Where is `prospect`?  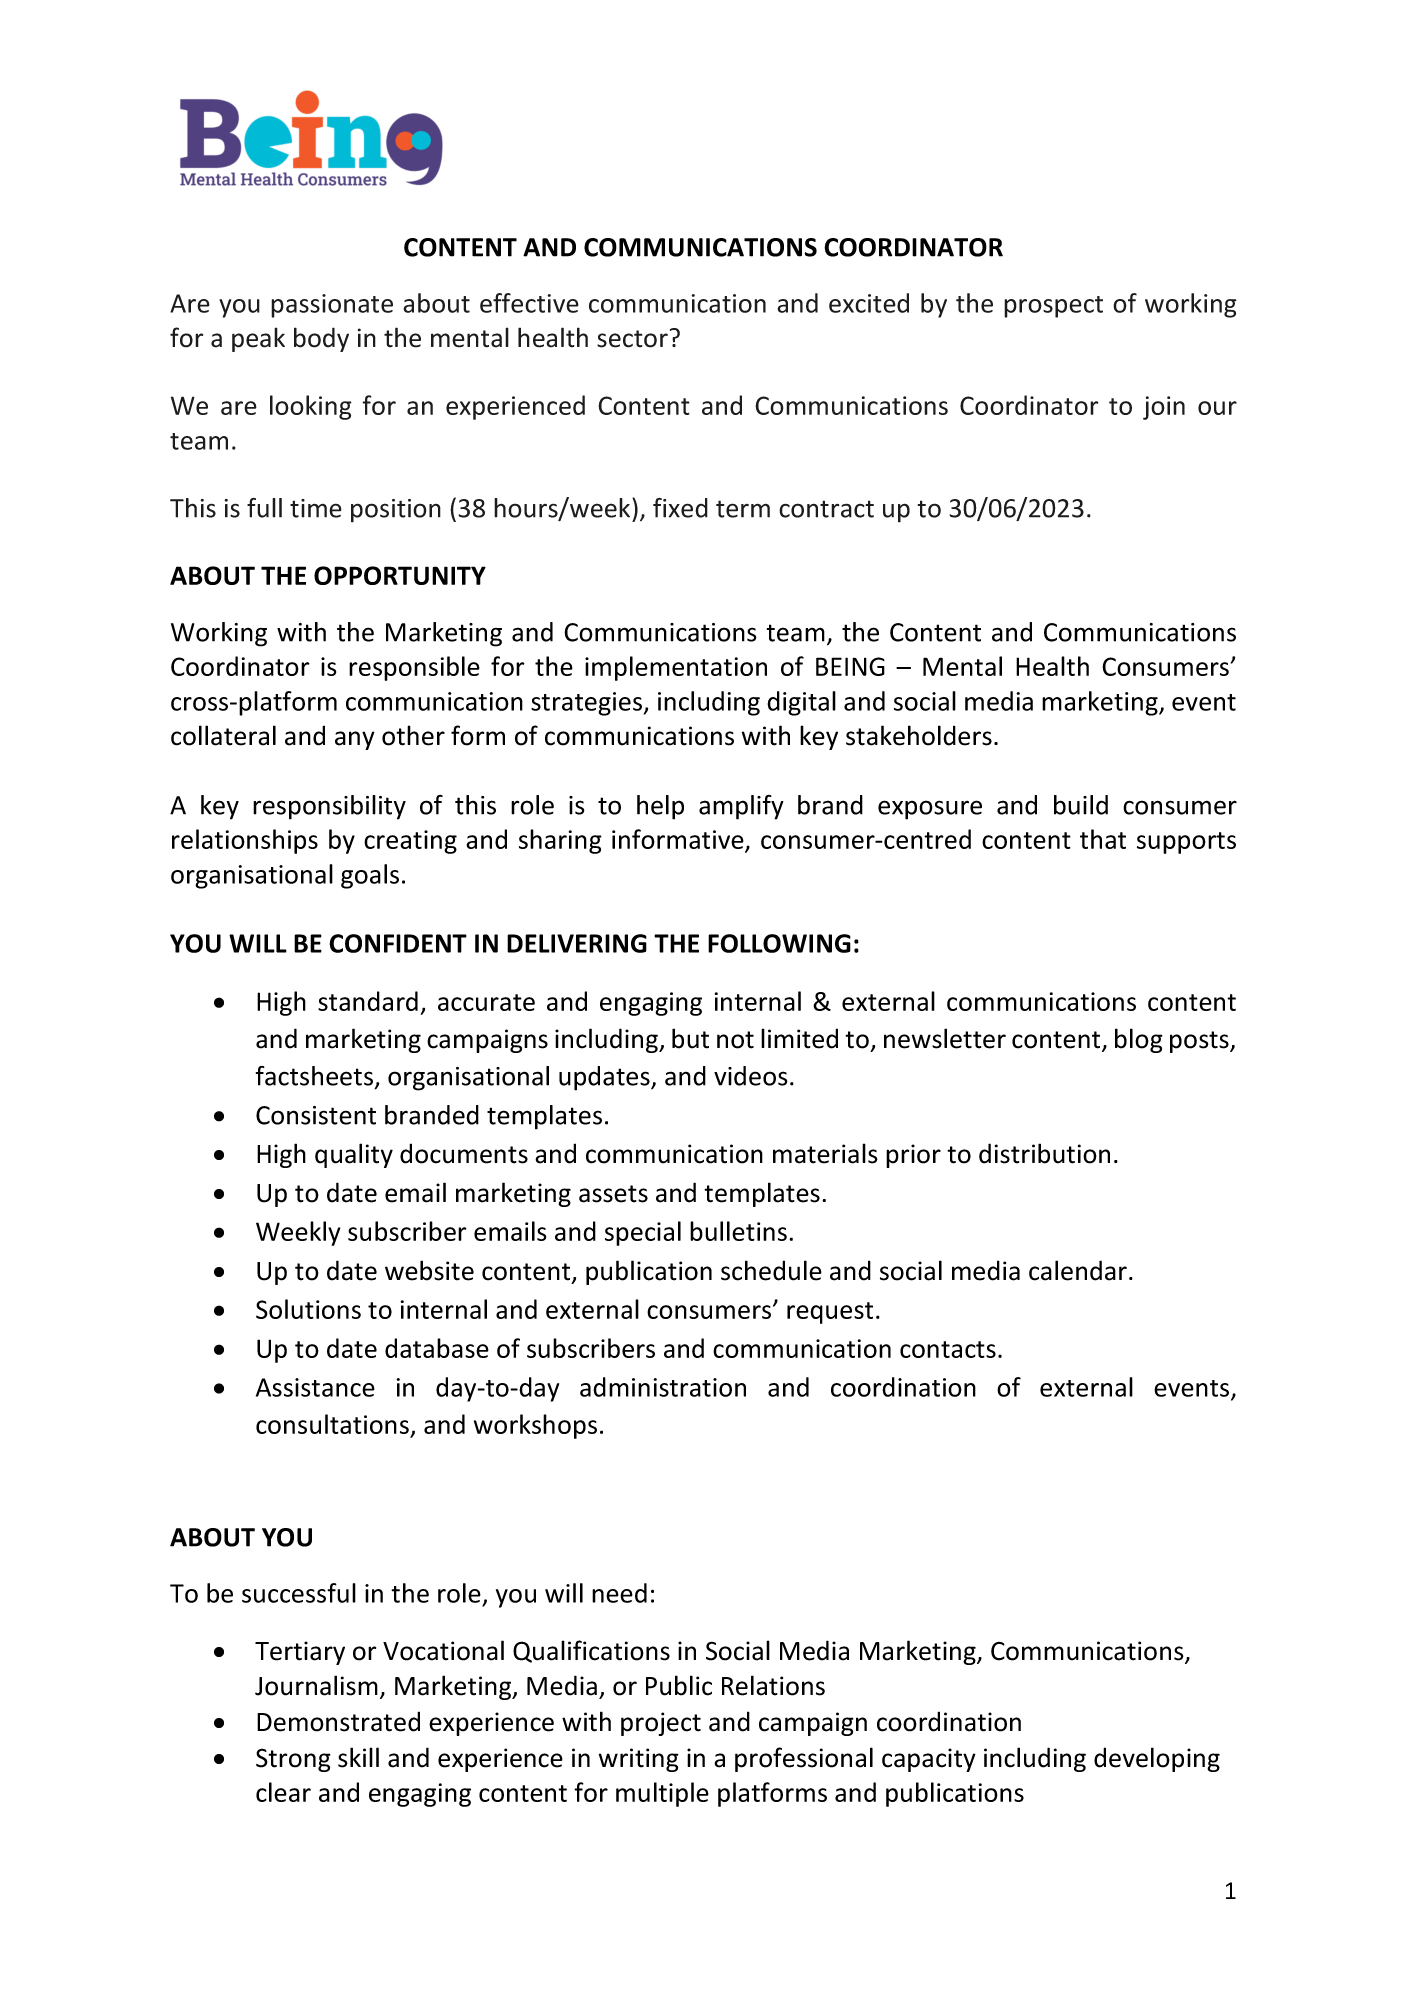
prospect is located at coordinates (1053, 307).
